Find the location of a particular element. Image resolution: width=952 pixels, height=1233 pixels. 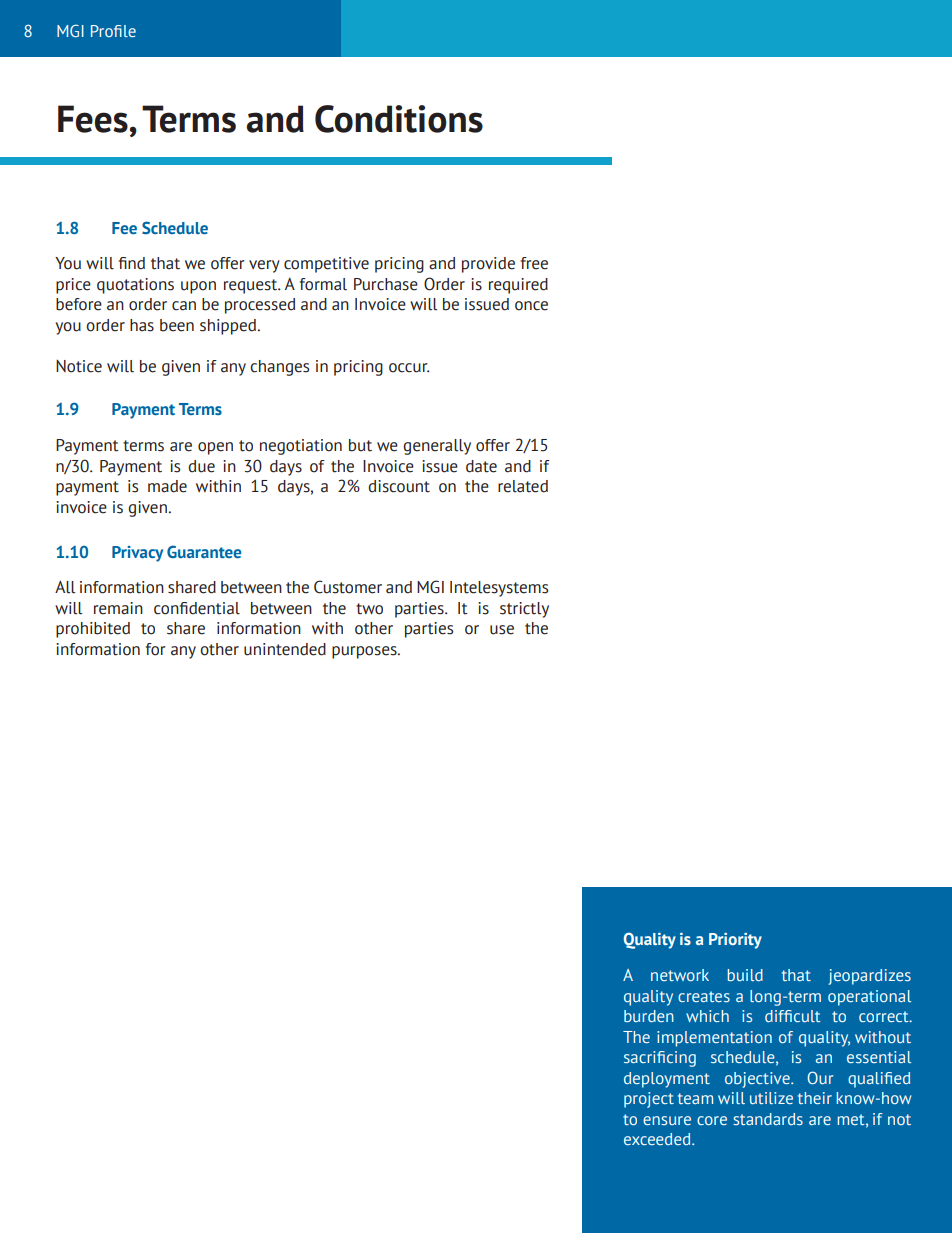

Priority is located at coordinates (735, 941).
